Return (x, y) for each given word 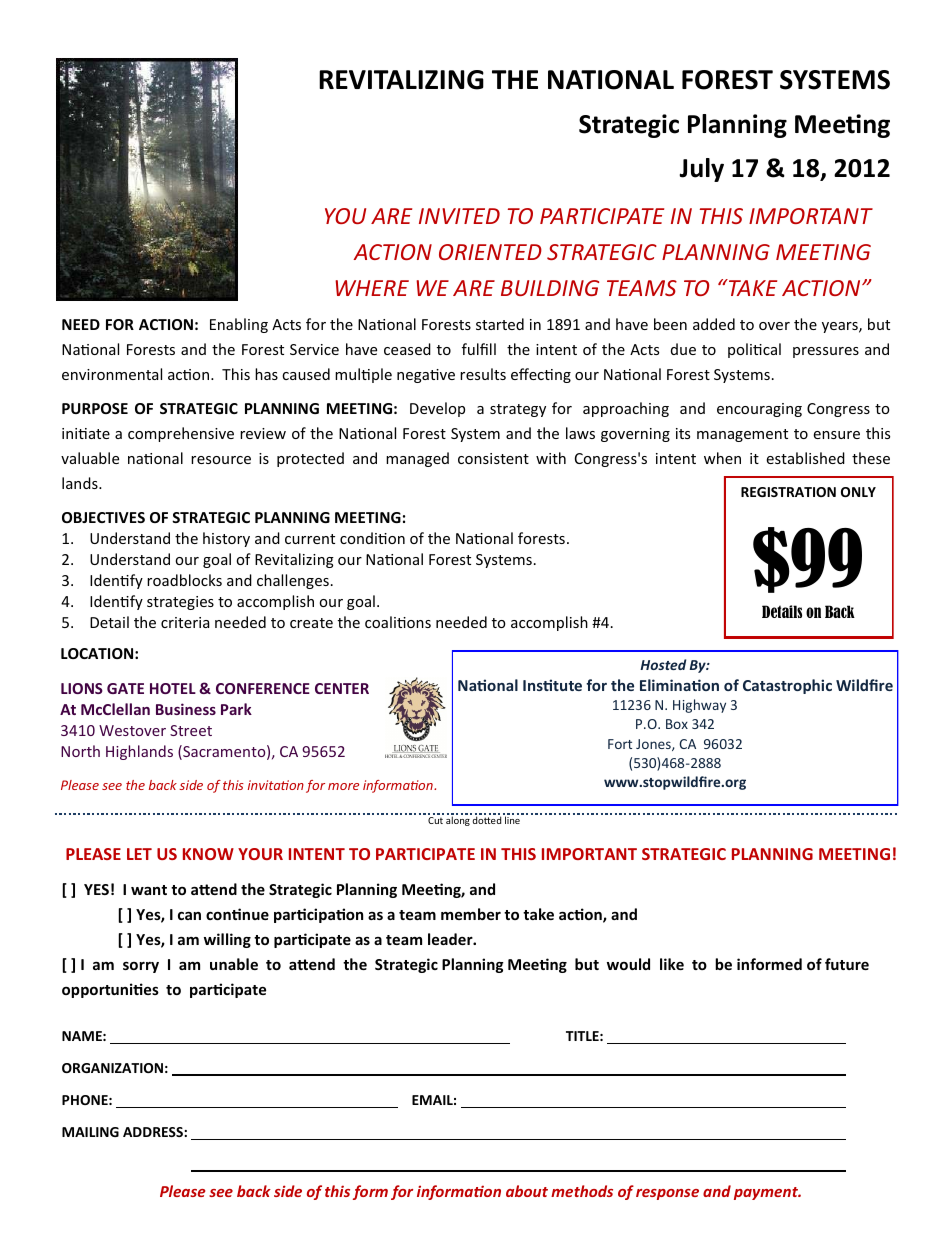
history (226, 539)
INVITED (459, 216)
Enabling (239, 325)
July (701, 170)
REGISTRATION (788, 492)
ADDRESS (154, 1132)
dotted (486, 820)
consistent (493, 458)
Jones (654, 745)
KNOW (208, 854)
